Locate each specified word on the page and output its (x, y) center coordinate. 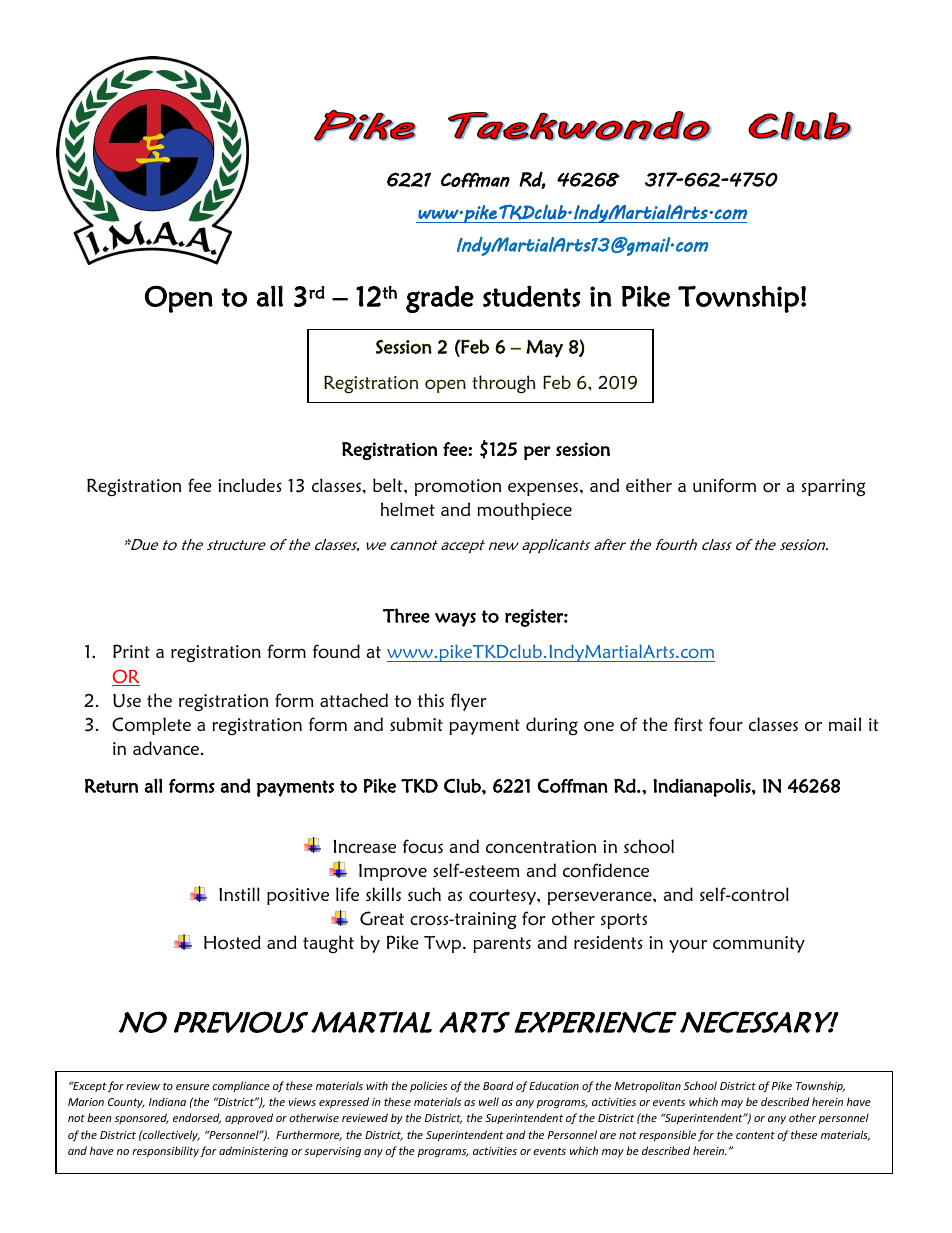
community (759, 944)
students (532, 296)
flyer (468, 702)
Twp (444, 944)
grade (440, 299)
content (755, 1135)
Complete (151, 726)
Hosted (232, 942)
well (489, 1101)
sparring (833, 488)
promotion (458, 487)
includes (250, 485)
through (504, 384)
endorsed (197, 1118)
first (688, 724)
